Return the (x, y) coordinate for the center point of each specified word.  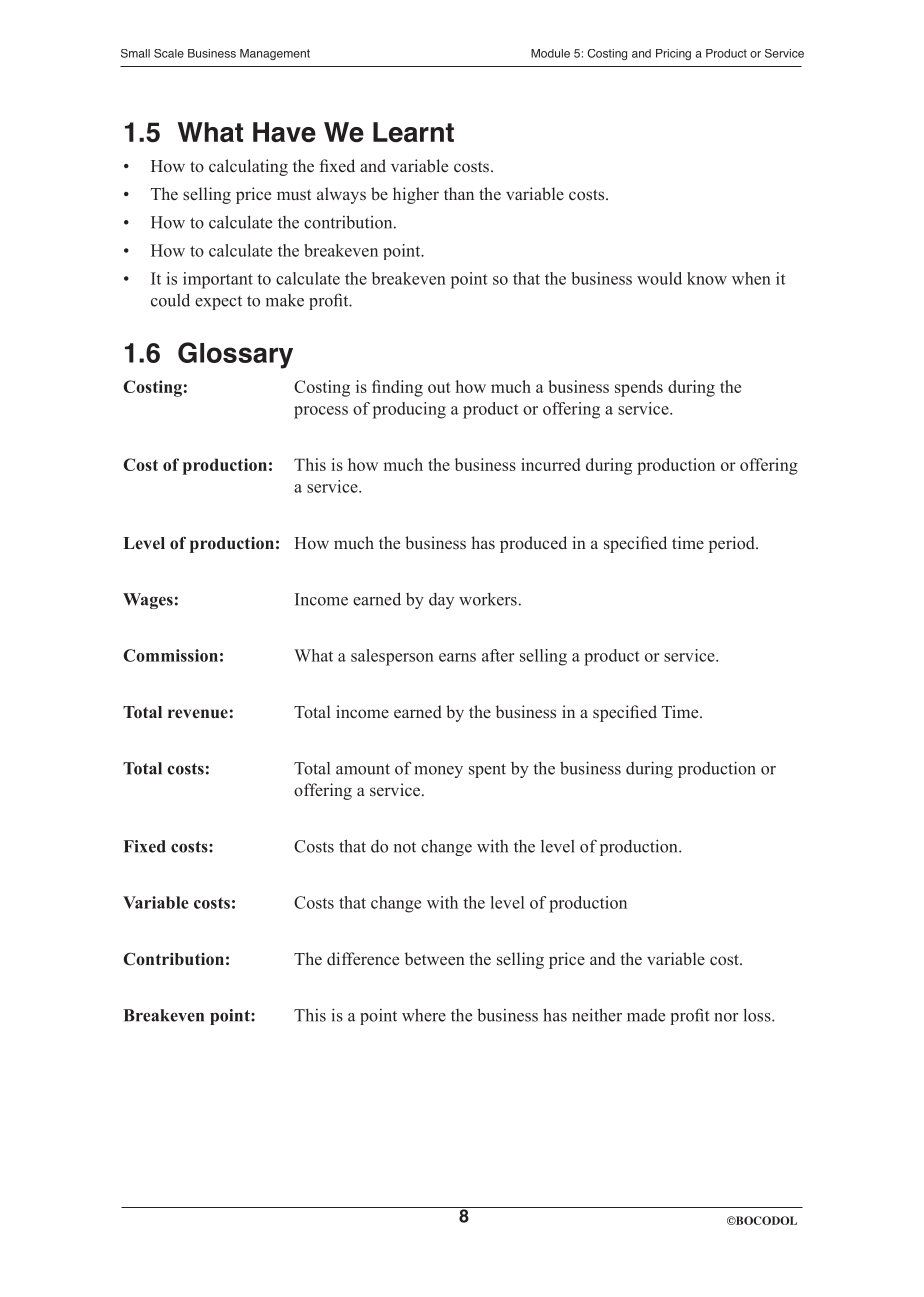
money (438, 772)
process (321, 412)
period (733, 544)
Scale (169, 53)
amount (363, 769)
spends (639, 388)
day (441, 601)
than (459, 193)
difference (363, 959)
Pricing (673, 54)
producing (409, 410)
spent (487, 771)
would (659, 278)
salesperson (392, 657)
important (218, 280)
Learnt (413, 132)
